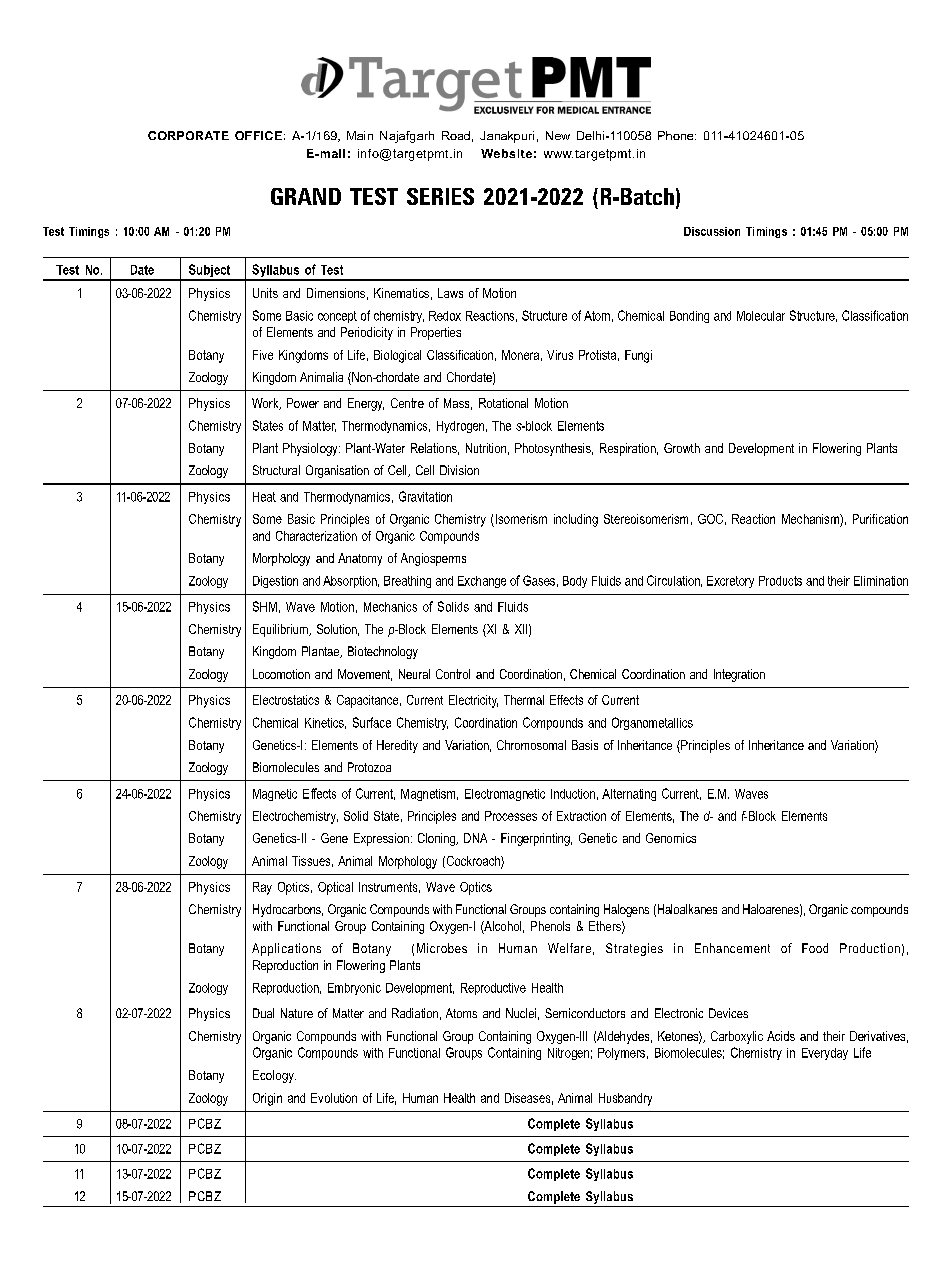  What do you see at coordinates (265, 606) in the page?
I see `SHM` at bounding box center [265, 606].
